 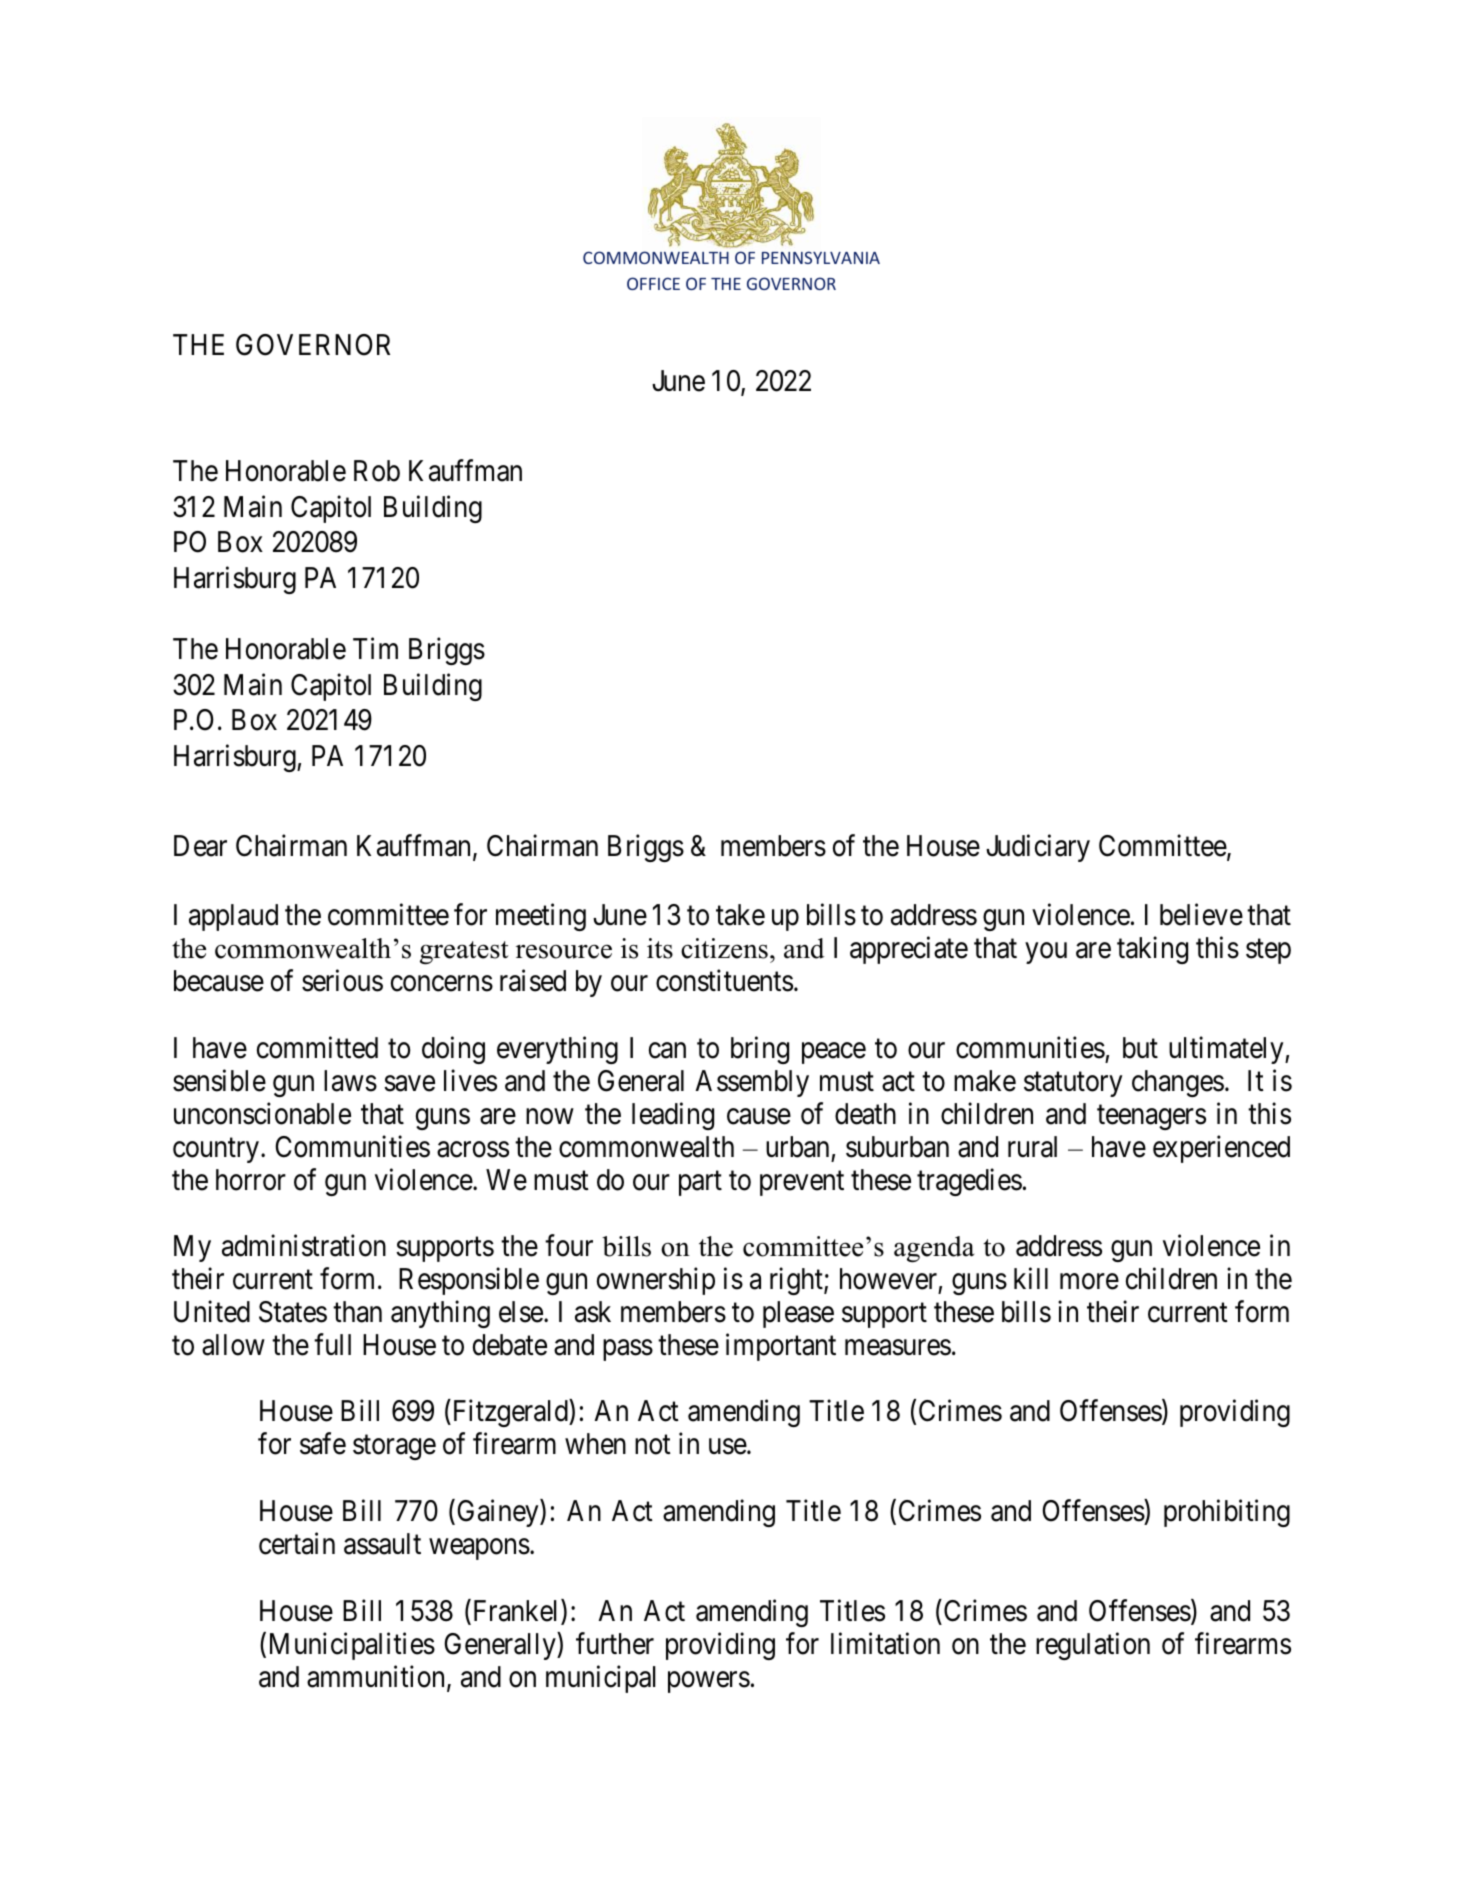 What do you see at coordinates (1038, 848) in the screenshot?
I see `Judiciary` at bounding box center [1038, 848].
